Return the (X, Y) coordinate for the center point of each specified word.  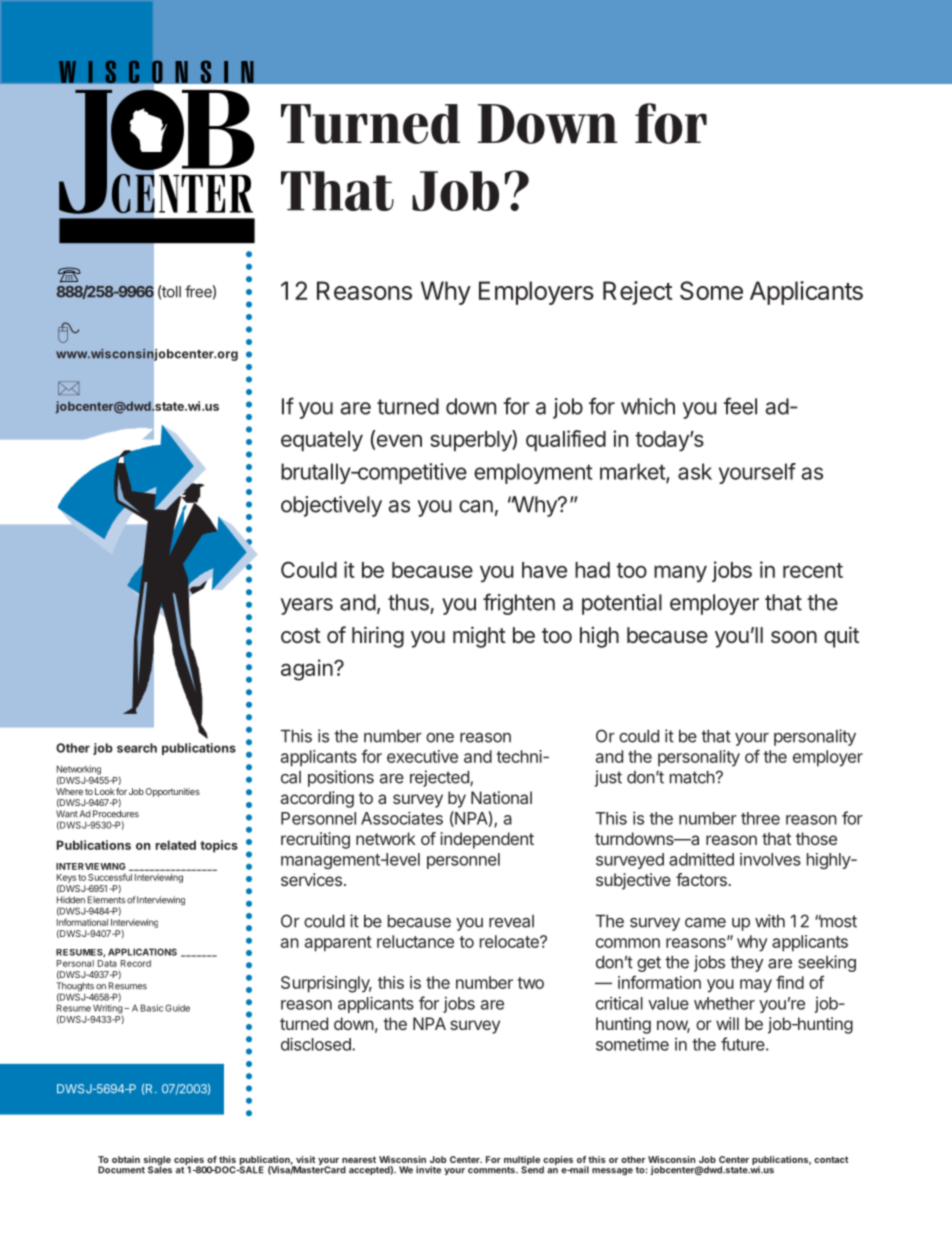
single (157, 1161)
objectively (331, 506)
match (692, 777)
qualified (566, 440)
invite (428, 1170)
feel (740, 406)
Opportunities (173, 792)
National (501, 797)
